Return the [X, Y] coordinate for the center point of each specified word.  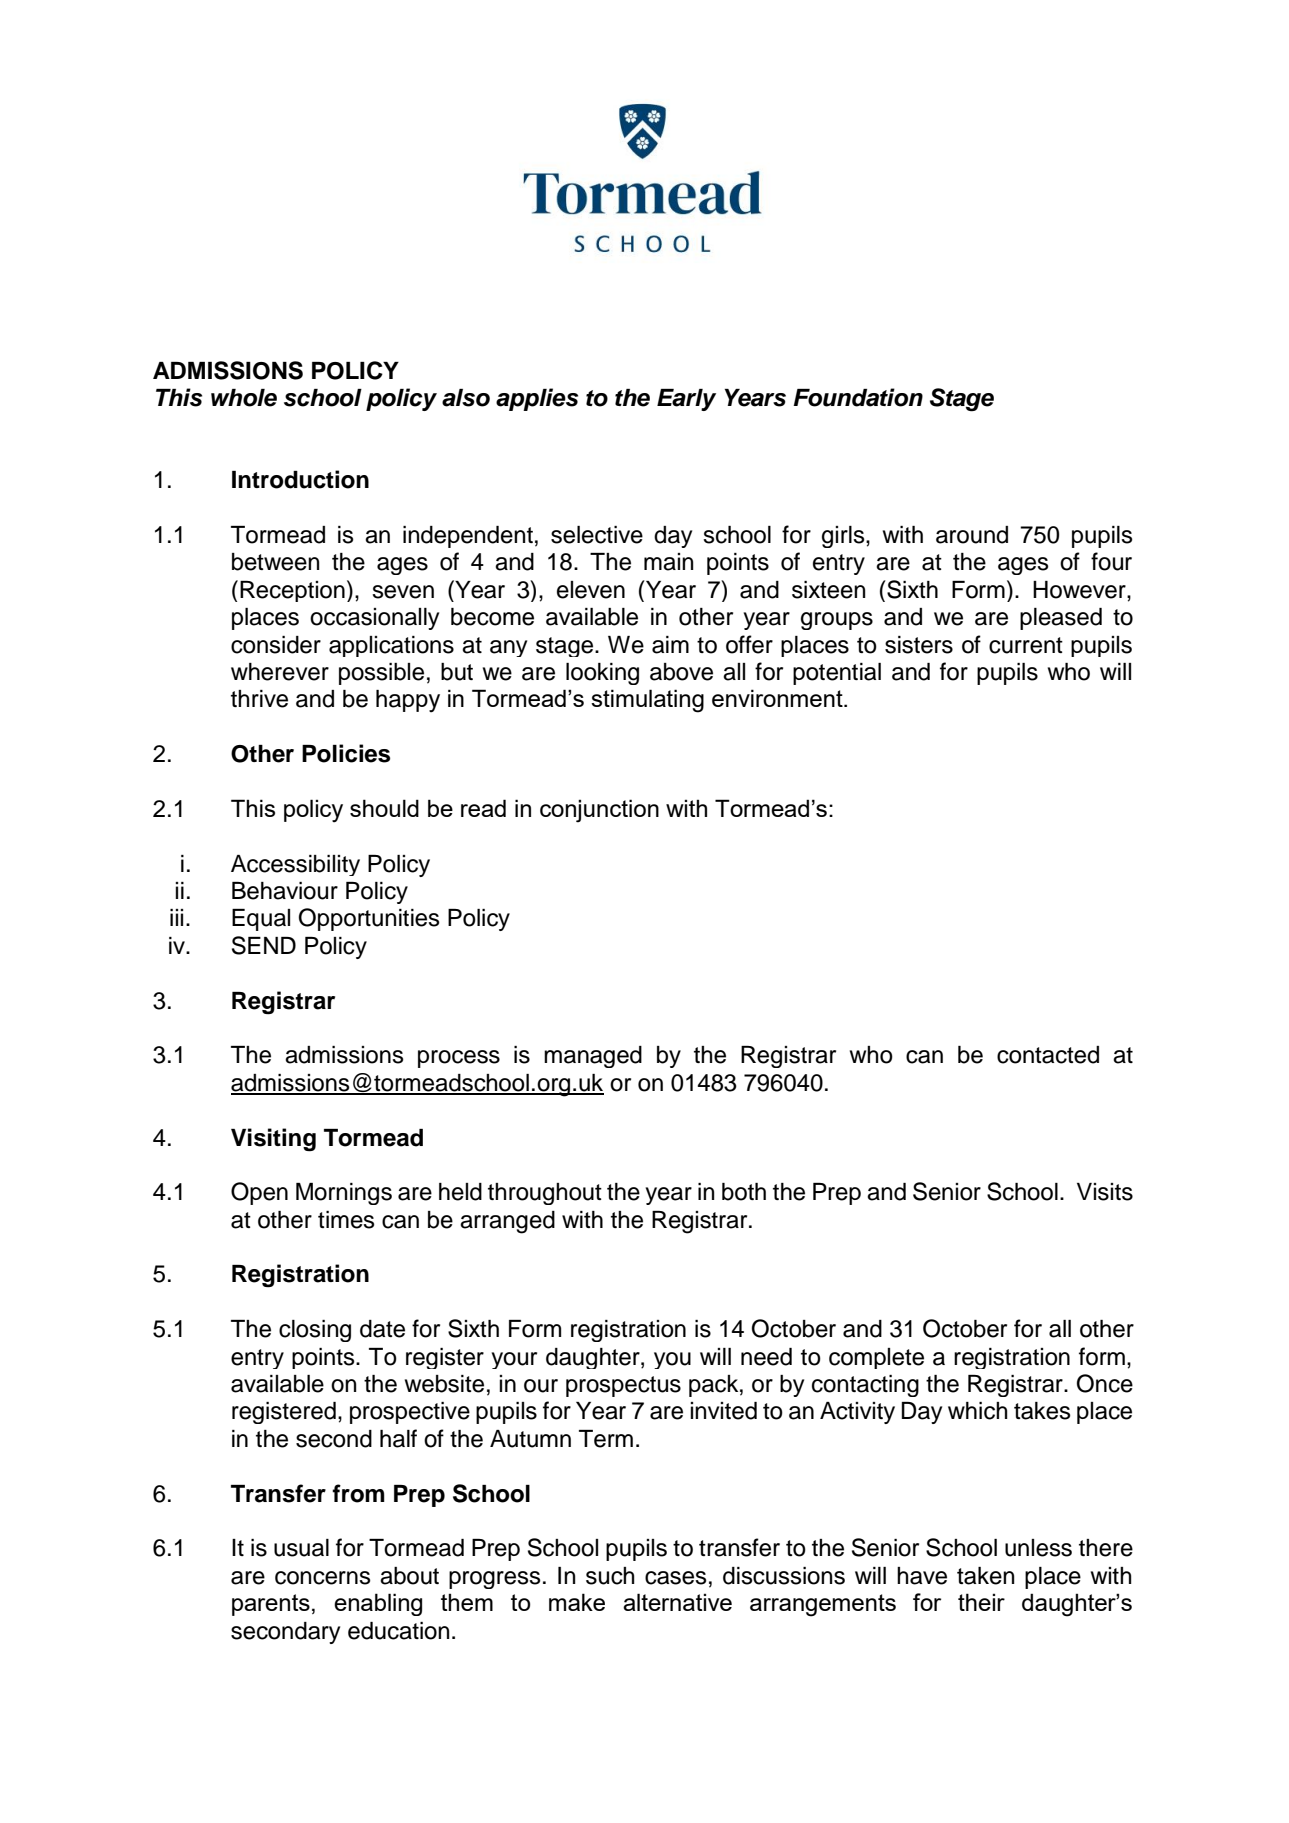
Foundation [858, 397]
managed [593, 1057]
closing [315, 1331]
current [1026, 645]
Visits [1105, 1192]
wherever [280, 672]
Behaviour [285, 891]
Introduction [300, 479]
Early [686, 400]
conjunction [599, 811]
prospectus [623, 1386]
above [681, 672]
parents [271, 1605]
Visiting [273, 1140]
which [977, 1411]
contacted [1048, 1055]
